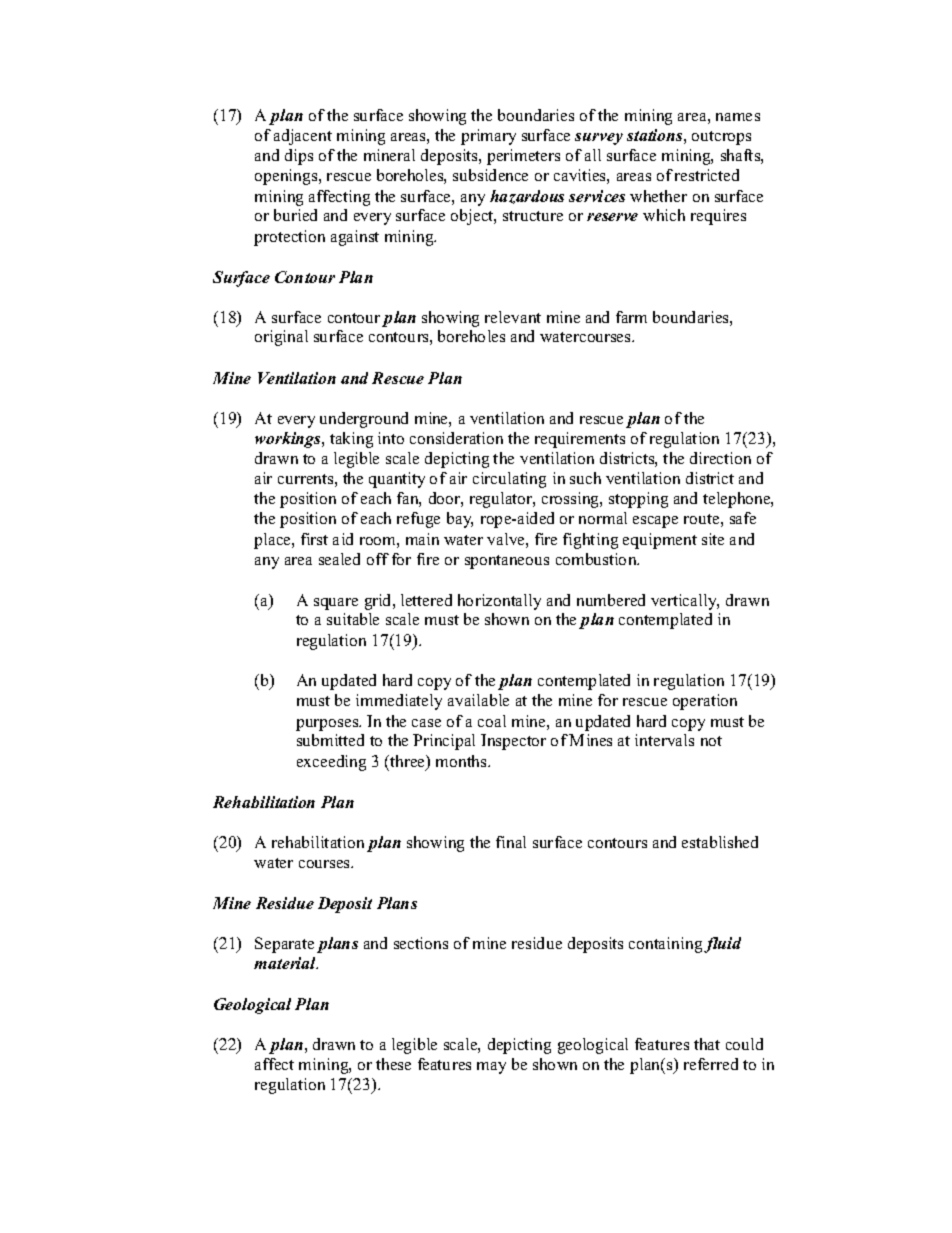 The image size is (952, 1233). Describe the element at coordinates (499, 602) in the screenshot. I see `horizontally` at that location.
